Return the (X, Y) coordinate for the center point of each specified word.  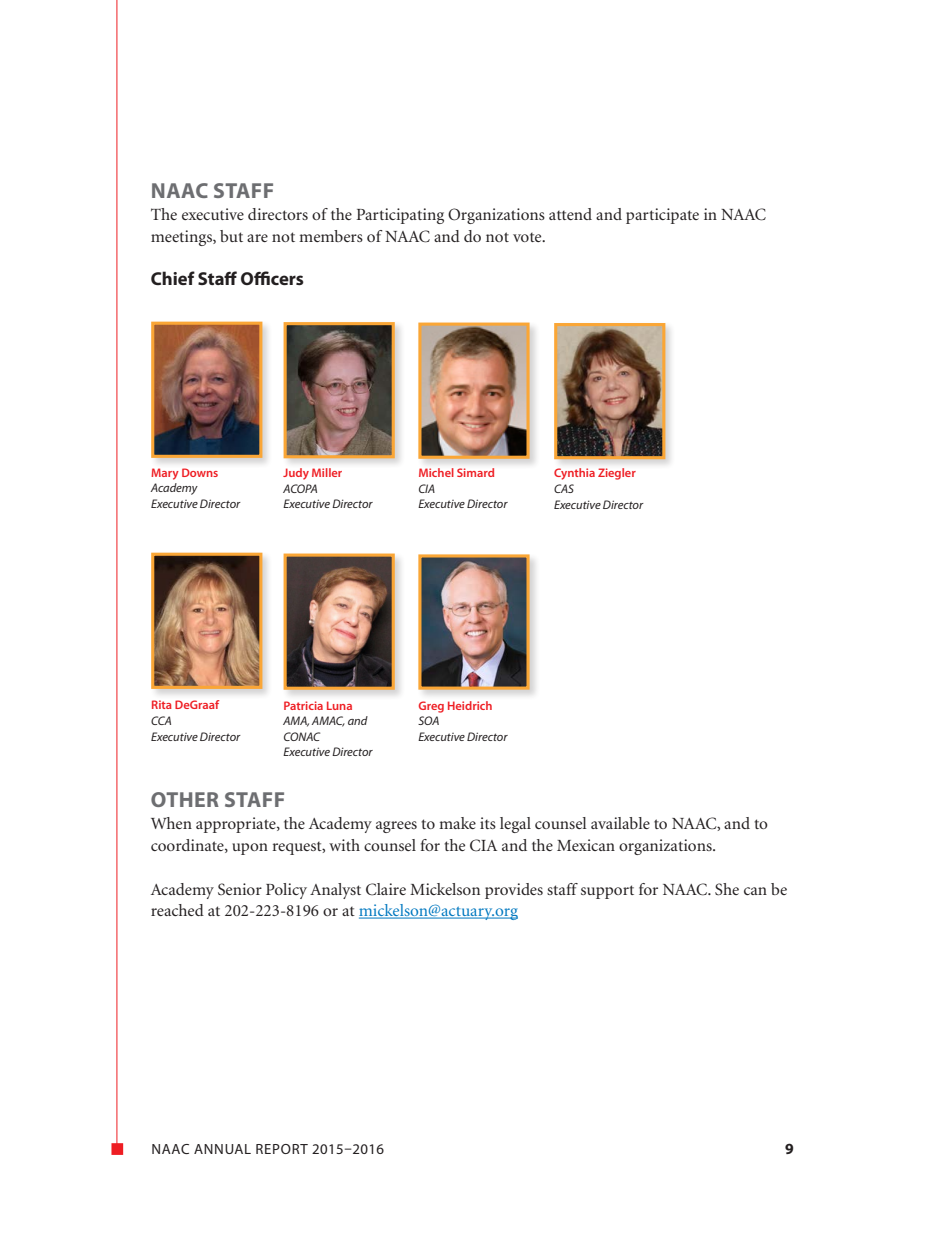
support (607, 892)
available (620, 823)
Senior (240, 889)
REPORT (282, 1149)
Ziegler (617, 474)
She (727, 889)
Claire (386, 889)
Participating (400, 216)
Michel (436, 472)
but (231, 236)
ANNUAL (222, 1149)
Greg (431, 707)
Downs (200, 472)
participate (662, 216)
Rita (162, 704)
